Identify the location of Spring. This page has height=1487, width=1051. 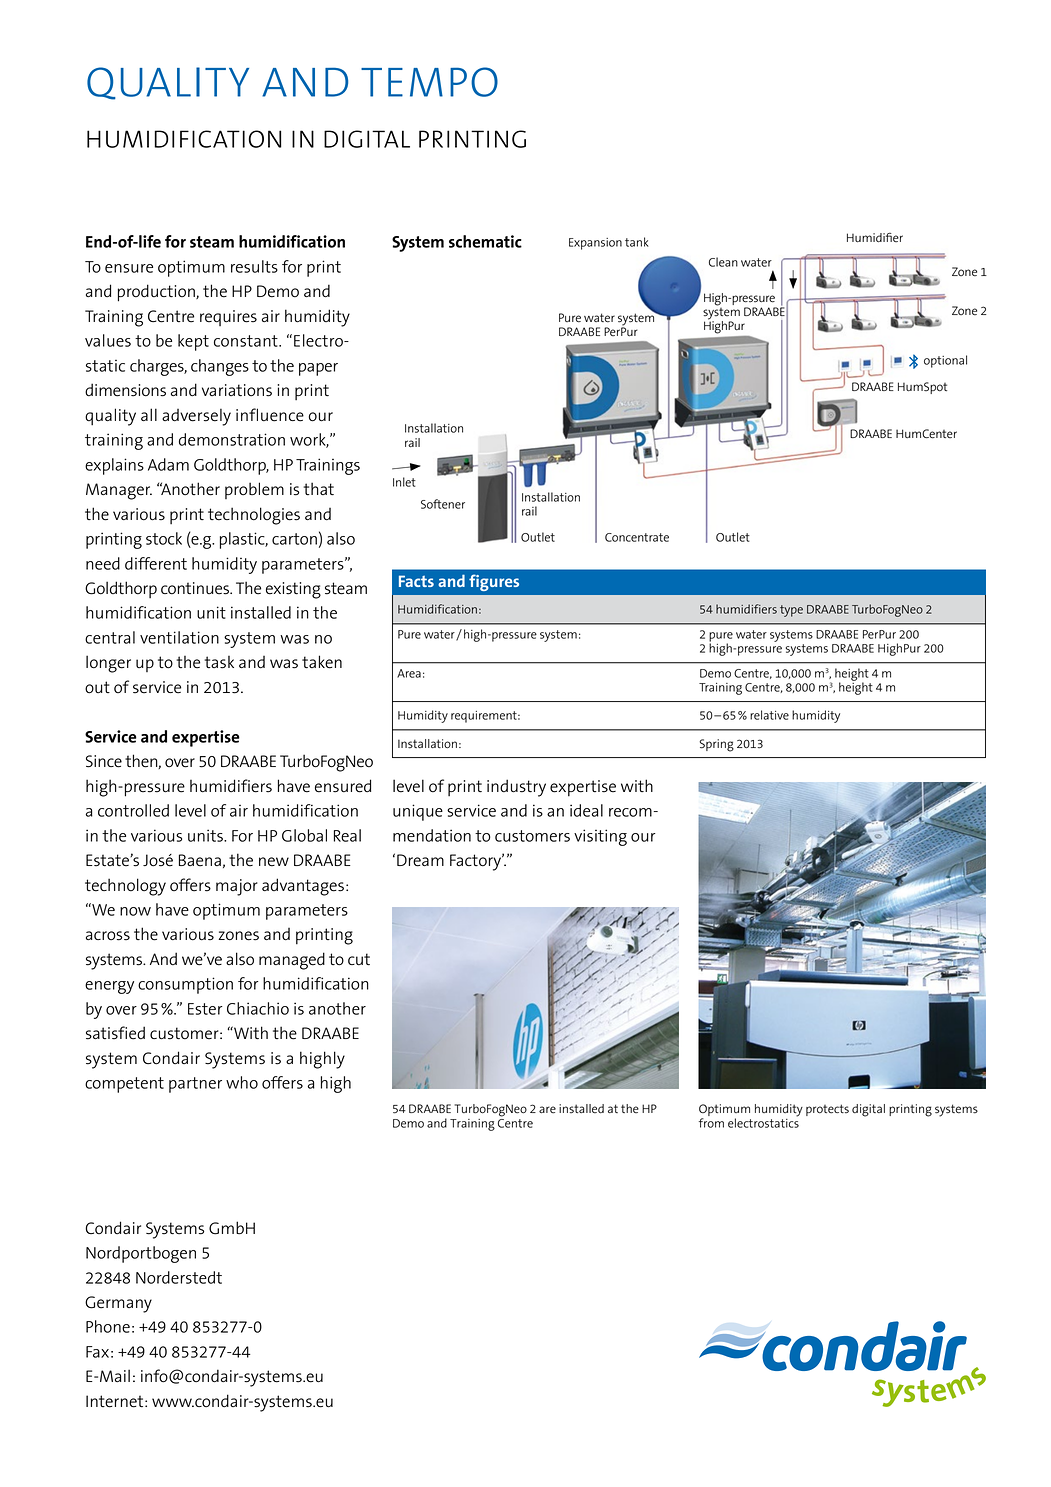
(716, 745).
